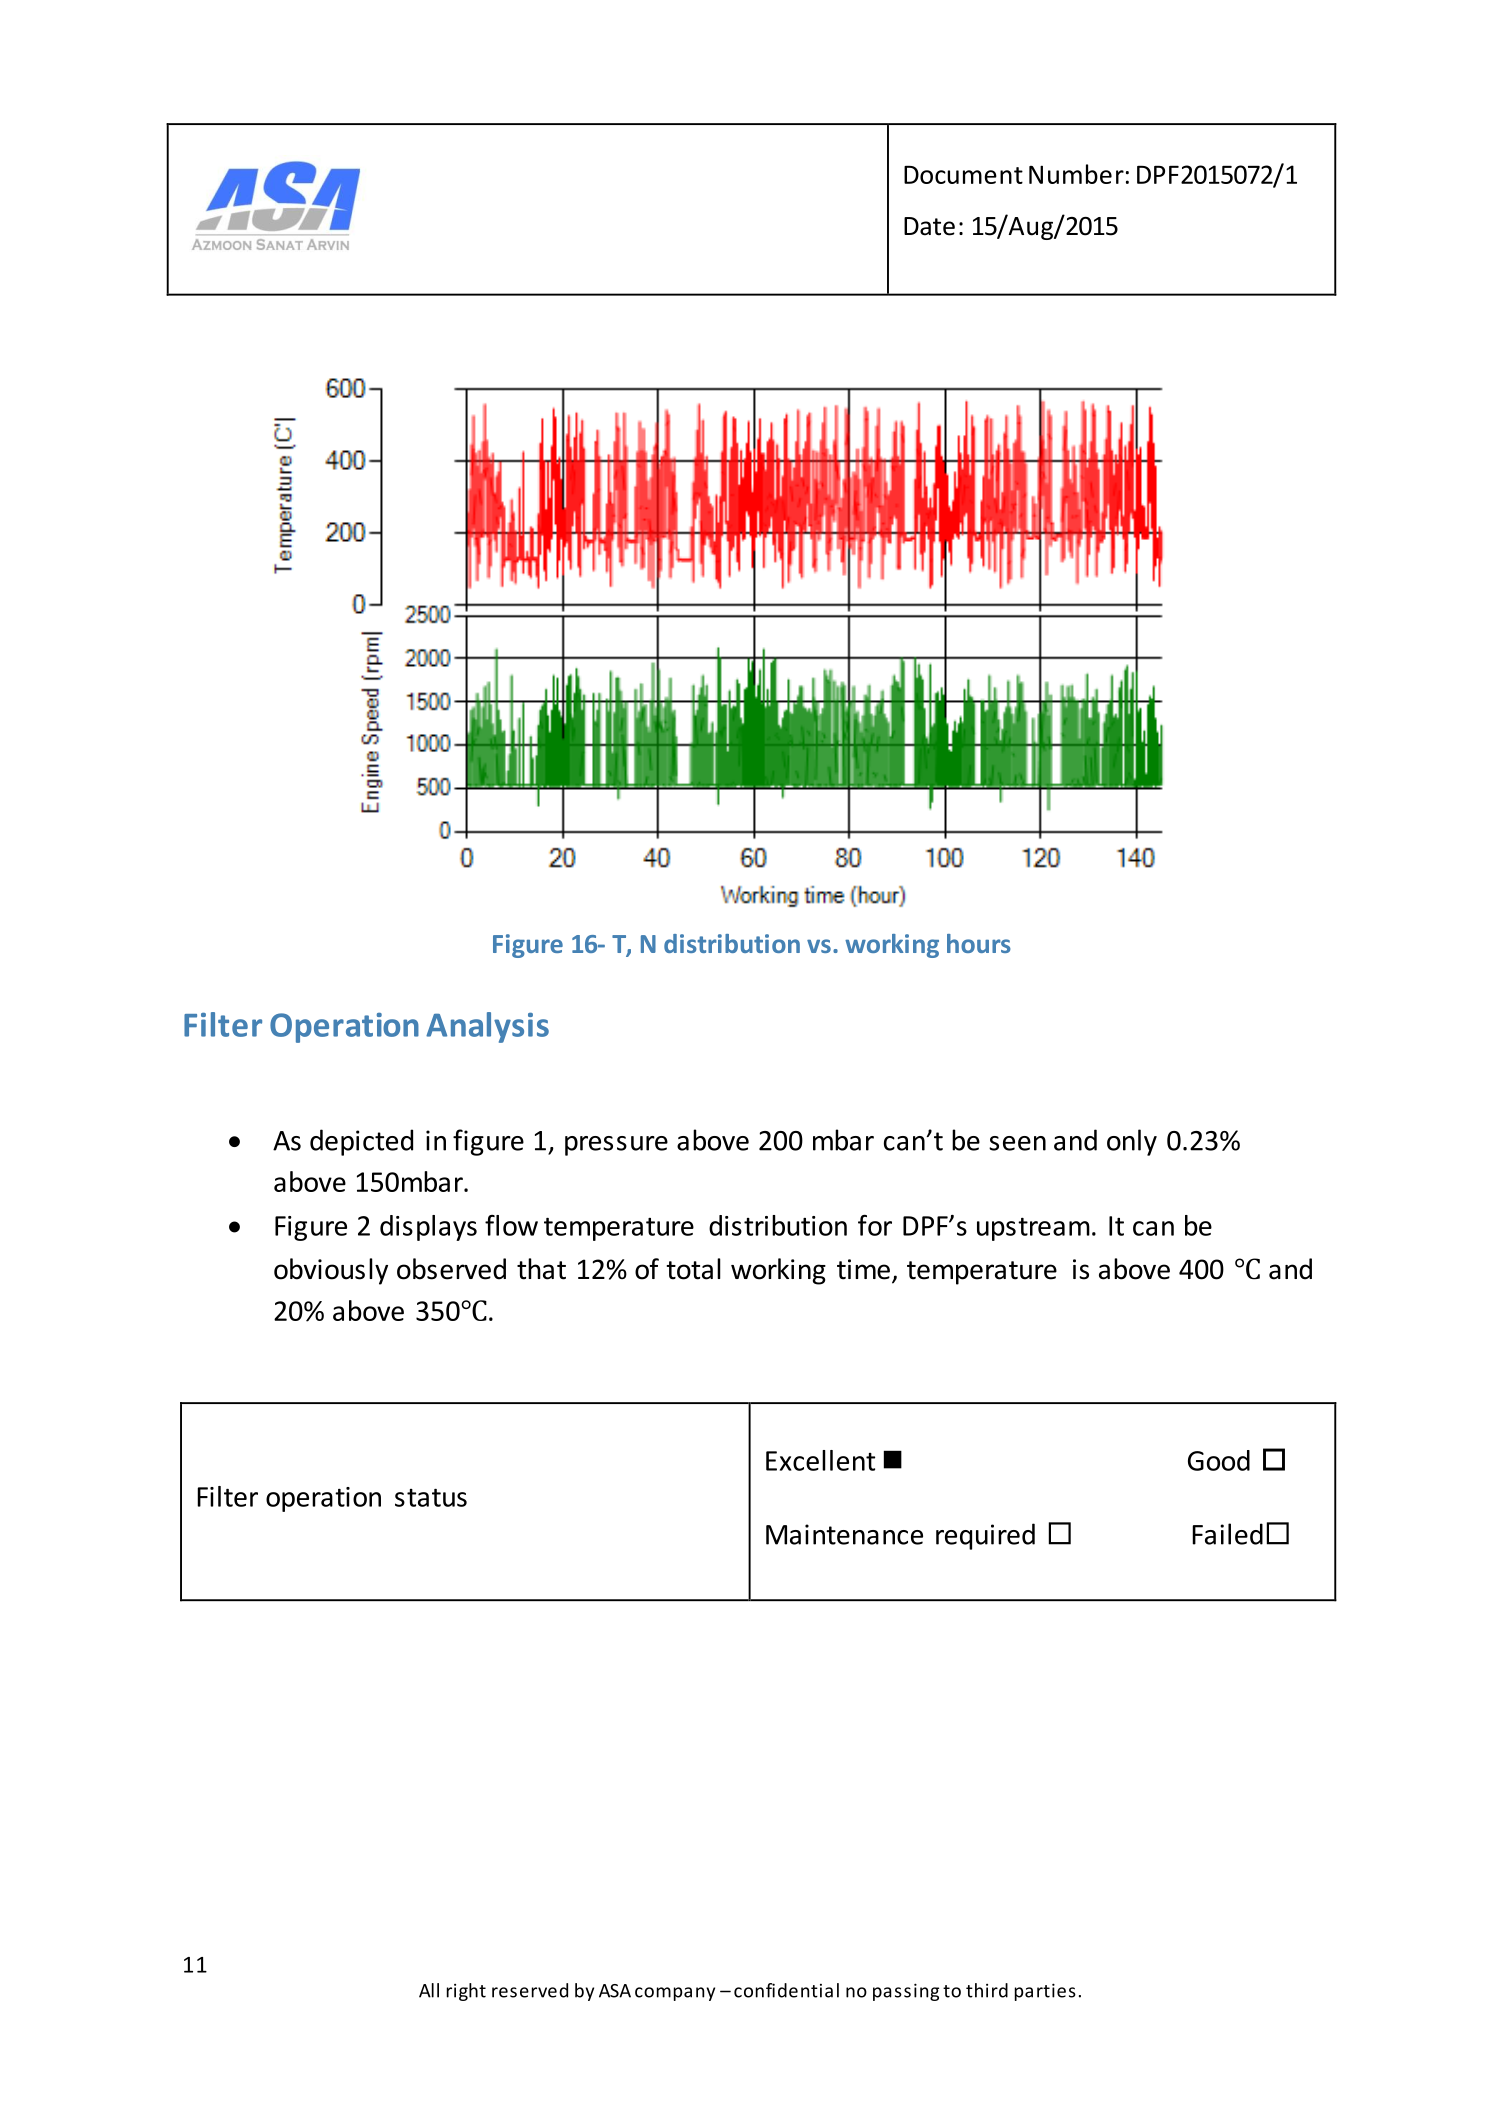  What do you see at coordinates (487, 1027) in the screenshot?
I see `Analysis` at bounding box center [487, 1027].
